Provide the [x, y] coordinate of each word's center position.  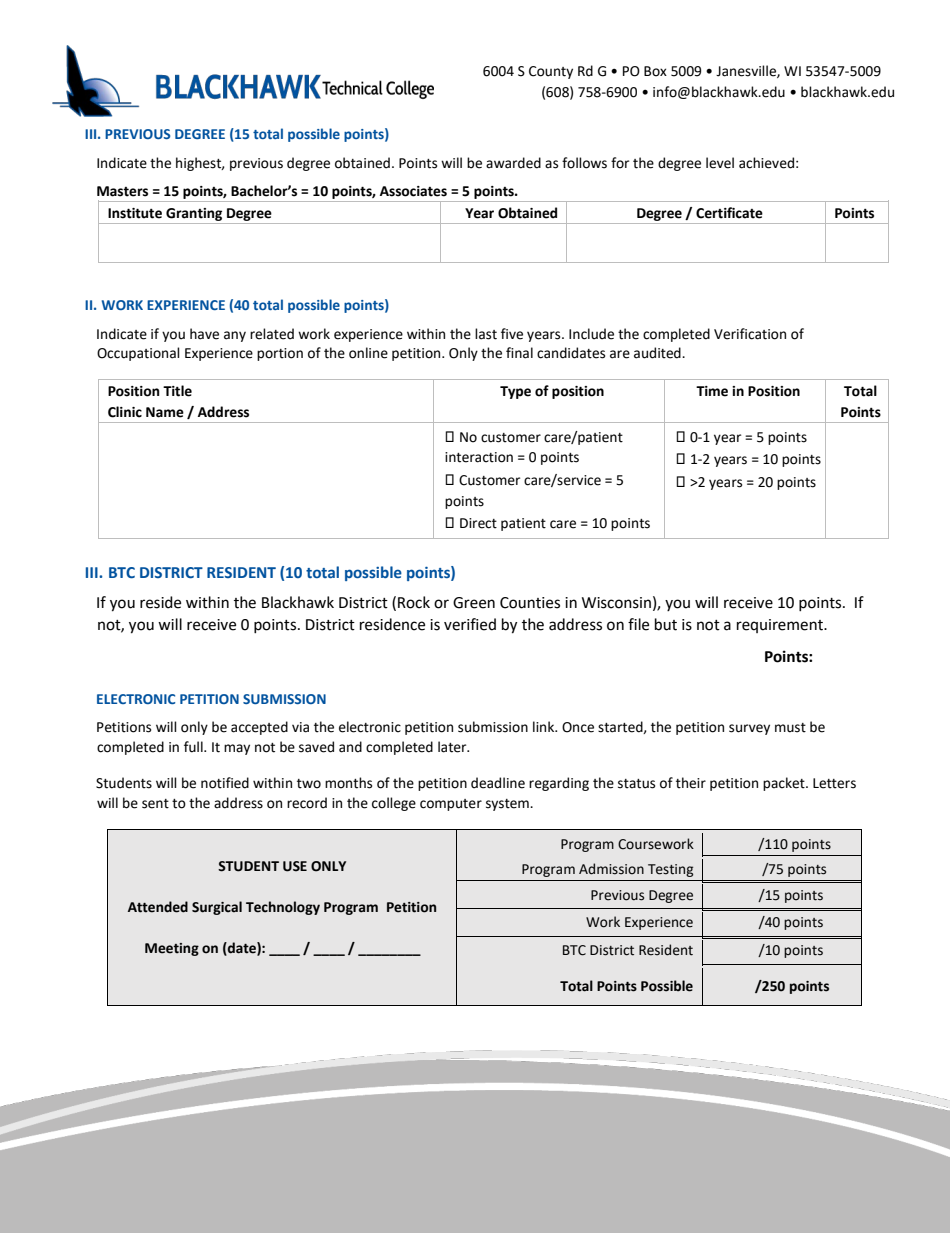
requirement [781, 626]
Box [655, 71]
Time [712, 391]
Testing [670, 870]
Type [515, 392]
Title [177, 391]
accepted [259, 728]
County [551, 72]
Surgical [217, 908]
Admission [611, 869]
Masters [122, 191]
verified [470, 624]
